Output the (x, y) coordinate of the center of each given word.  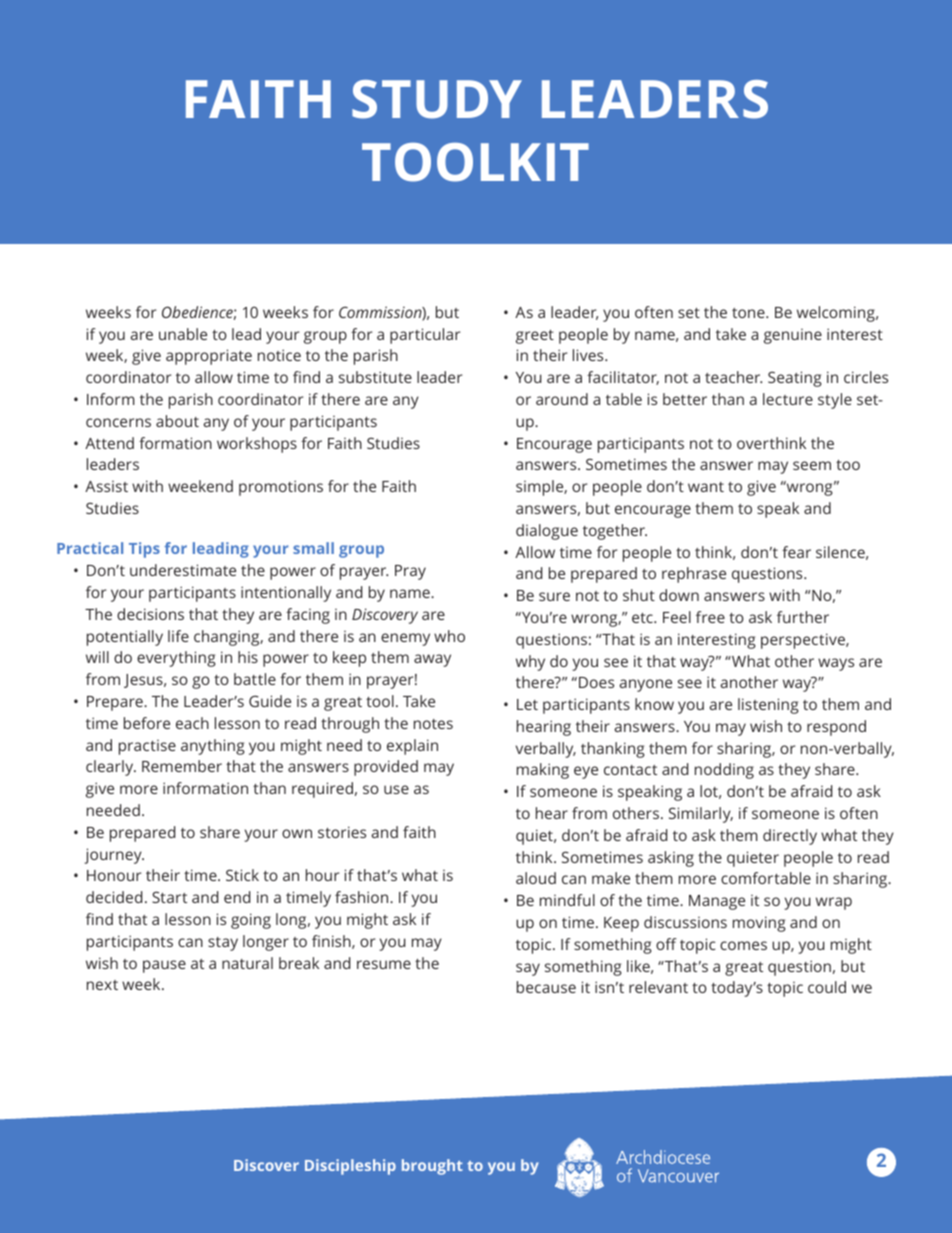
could (827, 987)
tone (749, 313)
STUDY (437, 99)
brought (432, 1167)
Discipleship (350, 1167)
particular (425, 336)
